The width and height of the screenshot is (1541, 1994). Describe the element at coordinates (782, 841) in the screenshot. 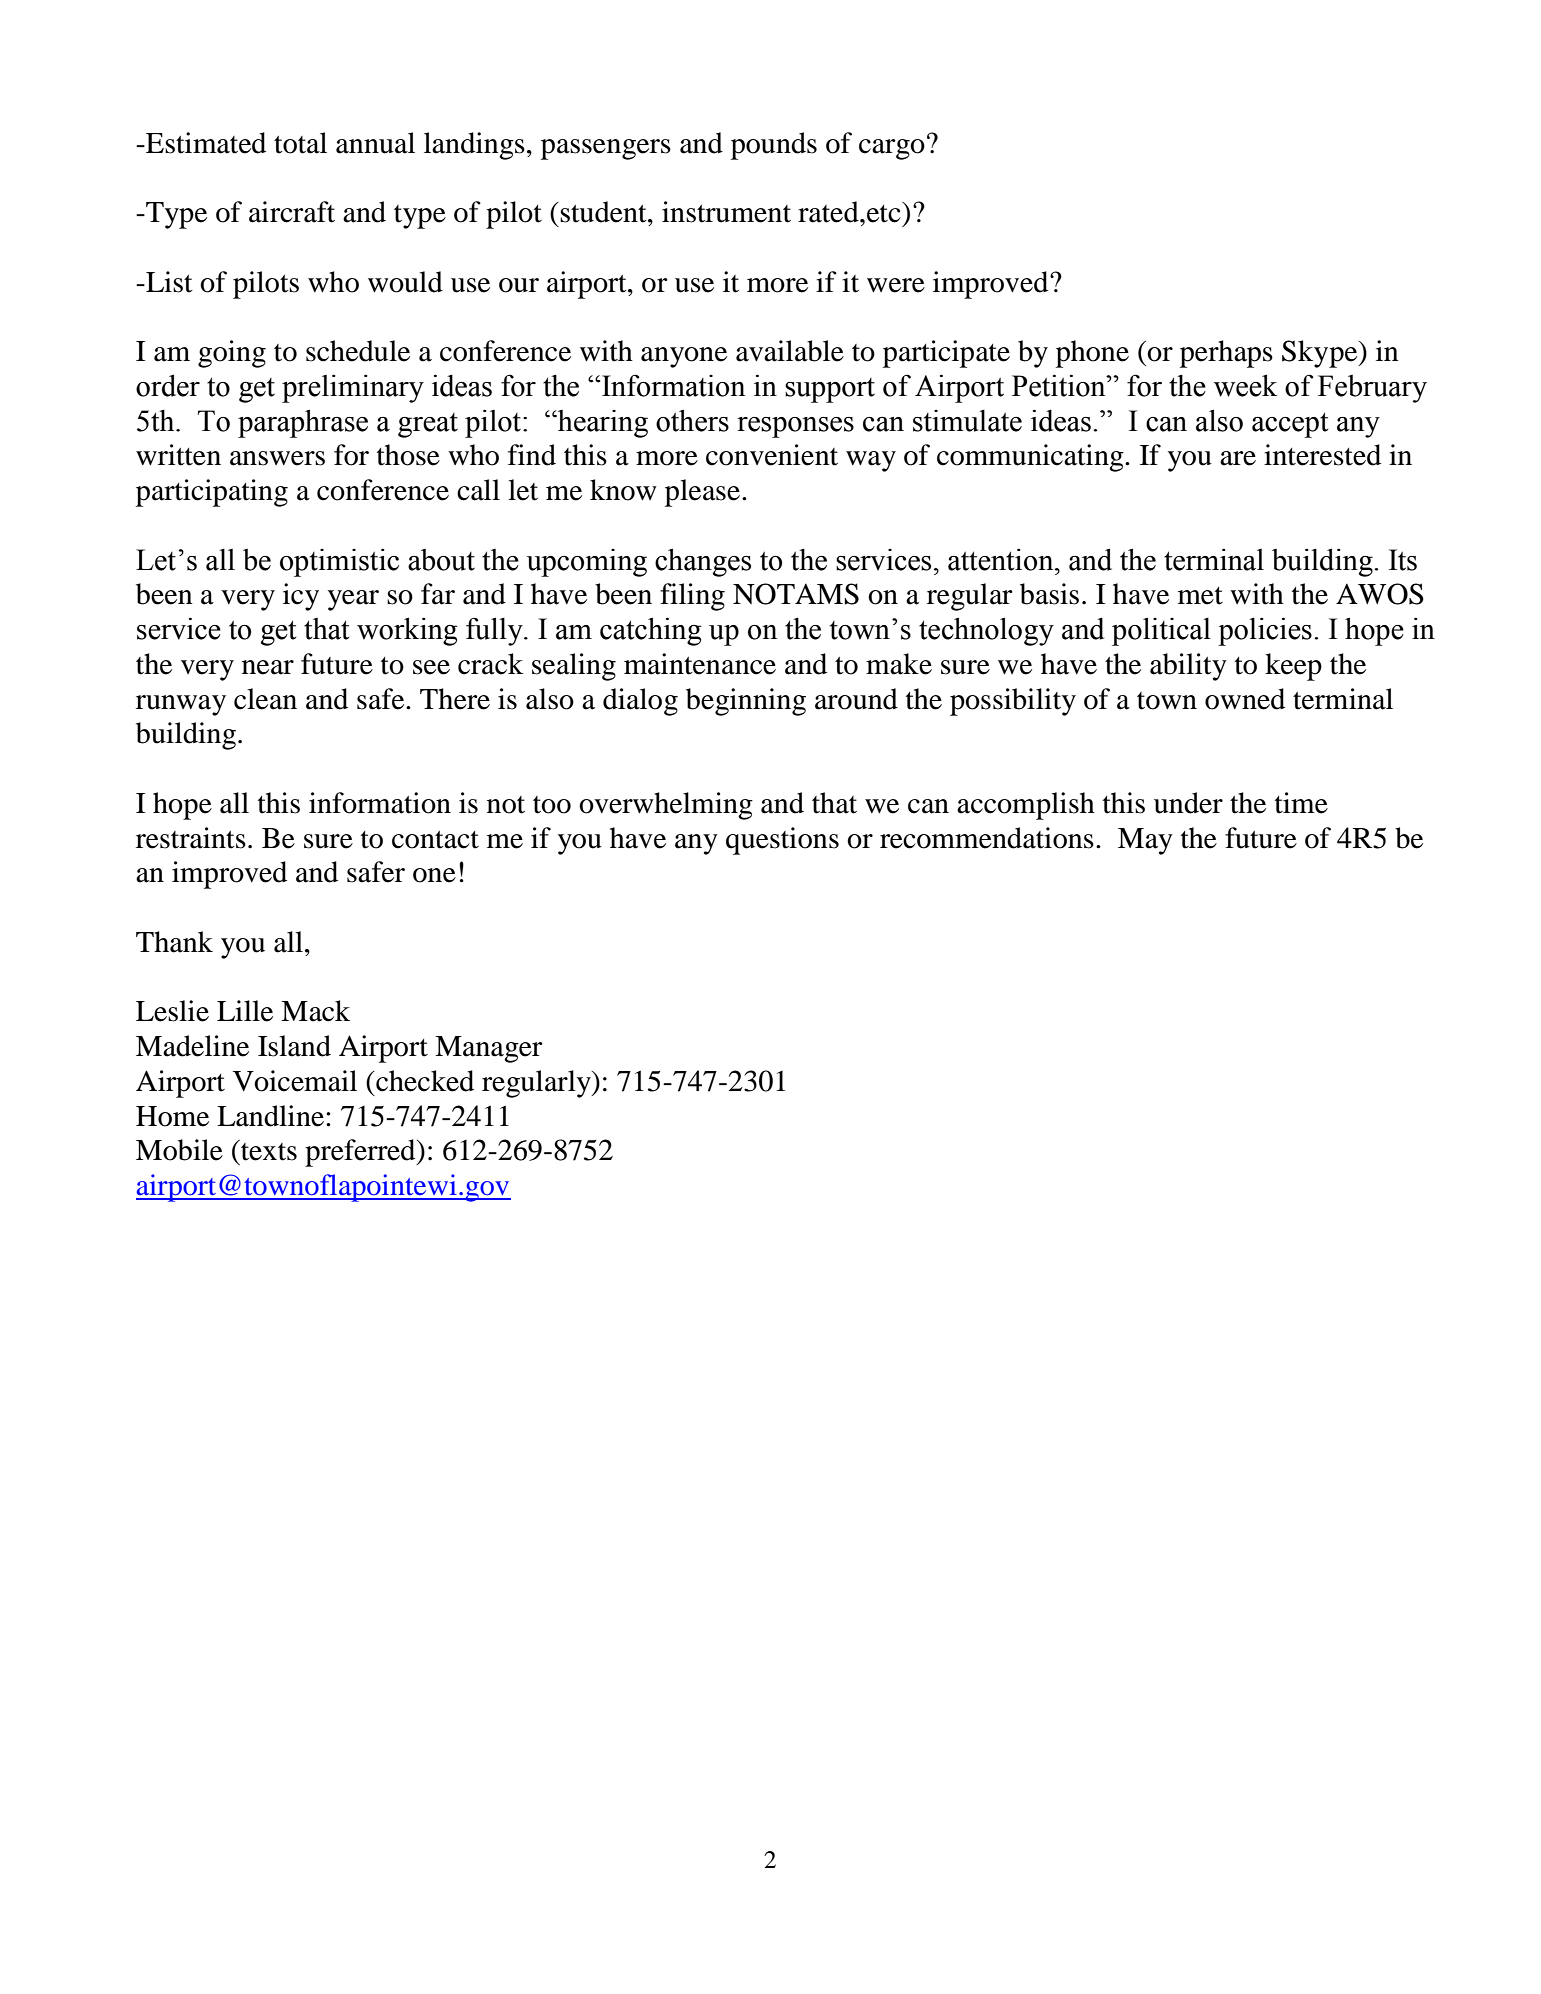

I see `questions` at that location.
